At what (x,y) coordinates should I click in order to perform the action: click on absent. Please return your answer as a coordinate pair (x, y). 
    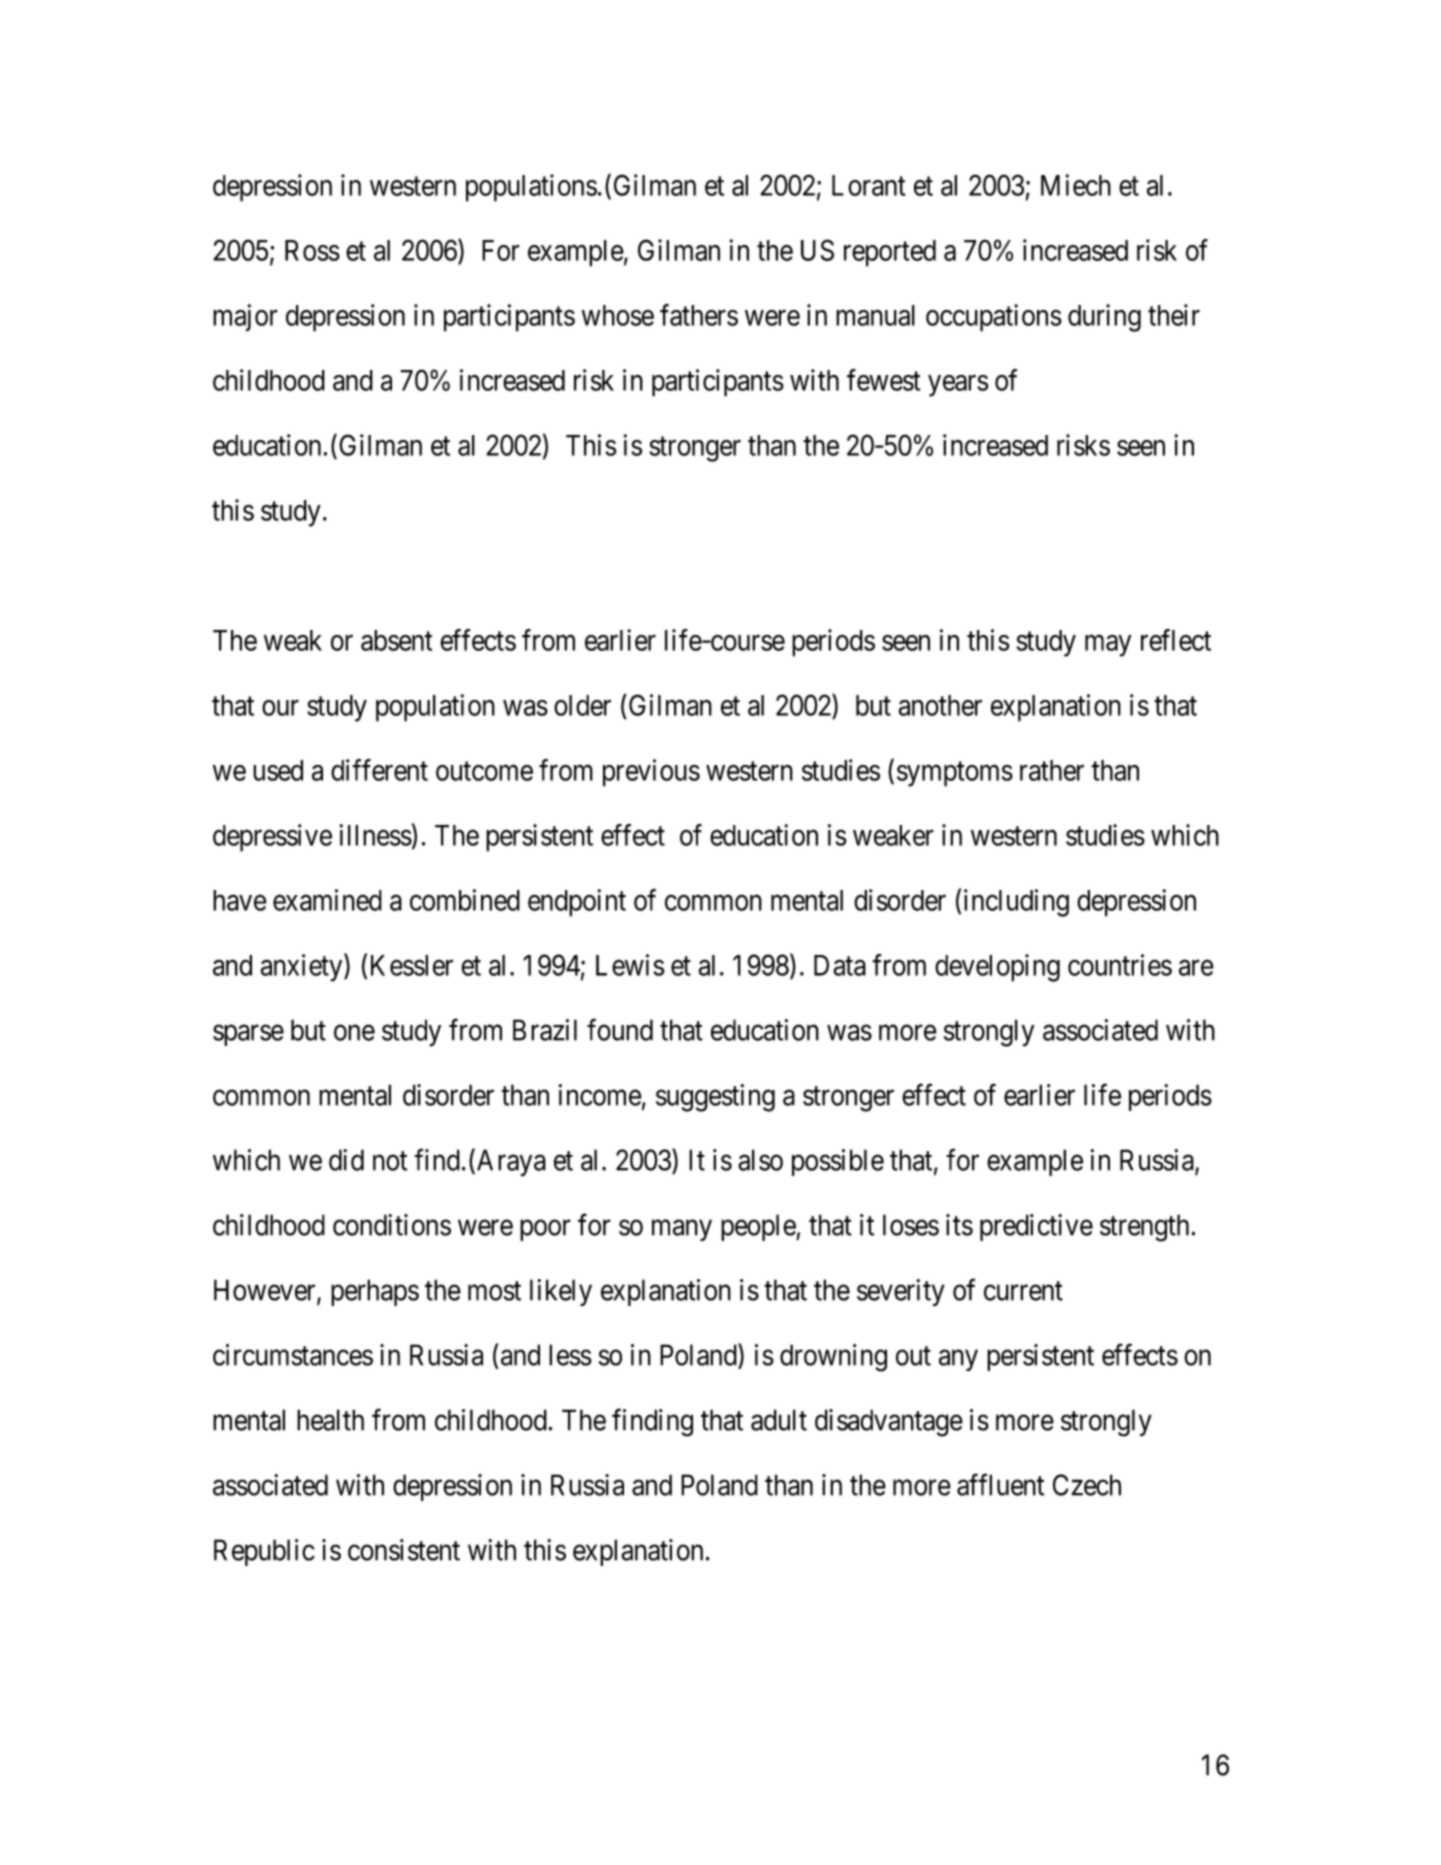
    Looking at the image, I should click on (396, 640).
